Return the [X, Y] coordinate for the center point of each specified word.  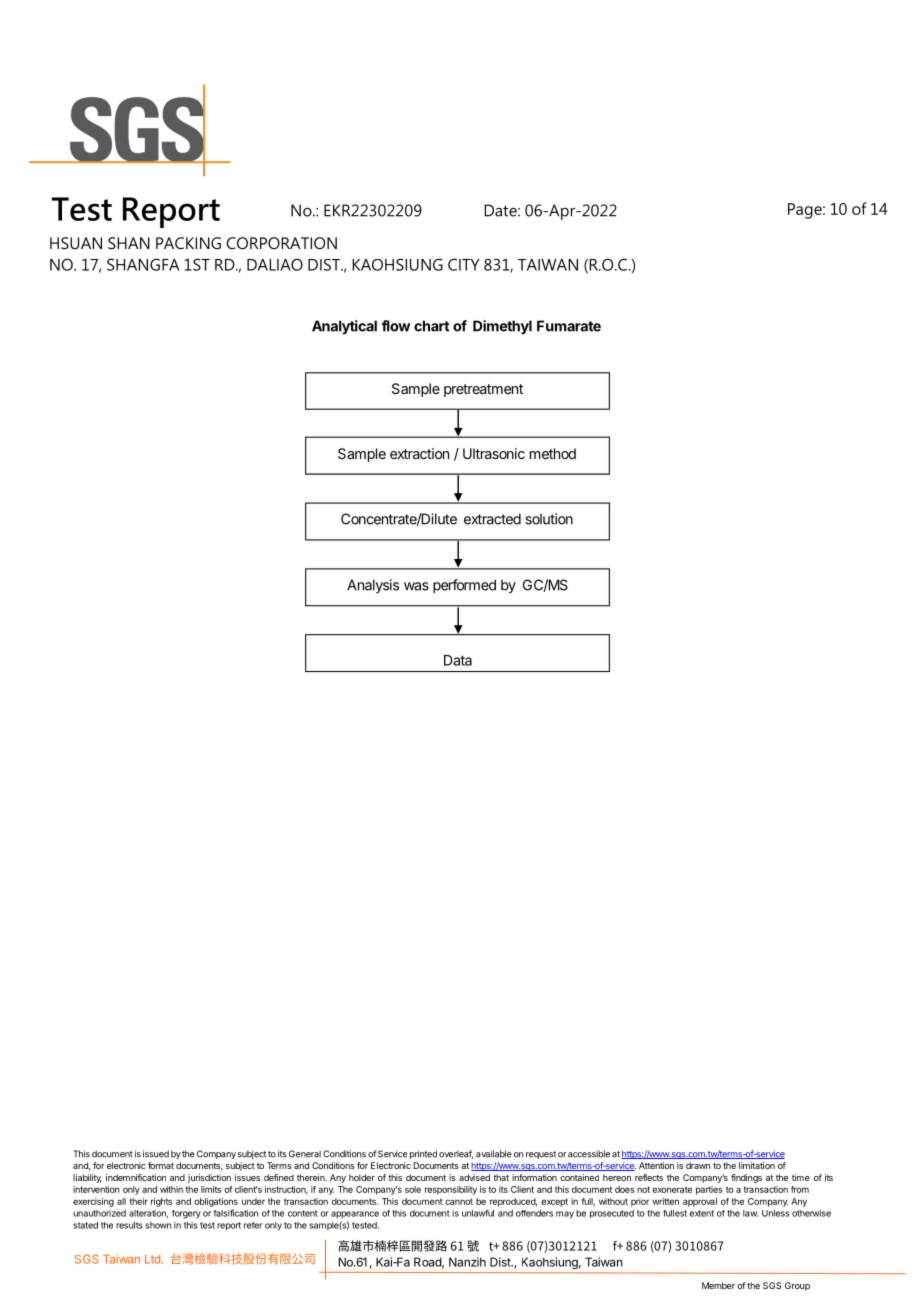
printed [423, 1154]
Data [458, 660]
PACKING [188, 243]
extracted [492, 519]
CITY [463, 264]
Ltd [152, 1259]
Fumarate [569, 326]
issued [156, 1154]
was [416, 586]
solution [549, 519]
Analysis [373, 586]
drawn [698, 1165]
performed [464, 586]
